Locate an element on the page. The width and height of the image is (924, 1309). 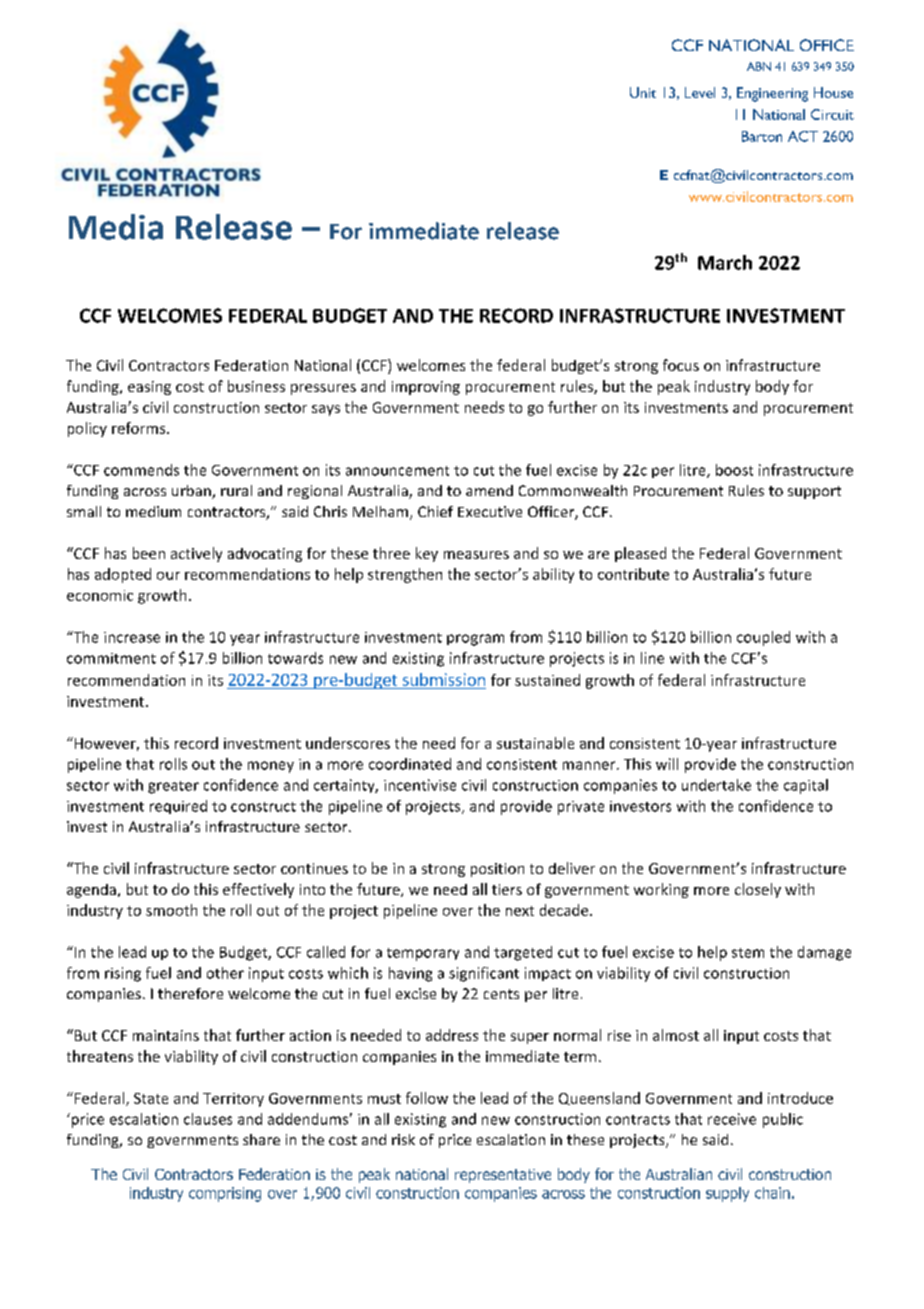
Engineering is located at coordinates (772, 94).
